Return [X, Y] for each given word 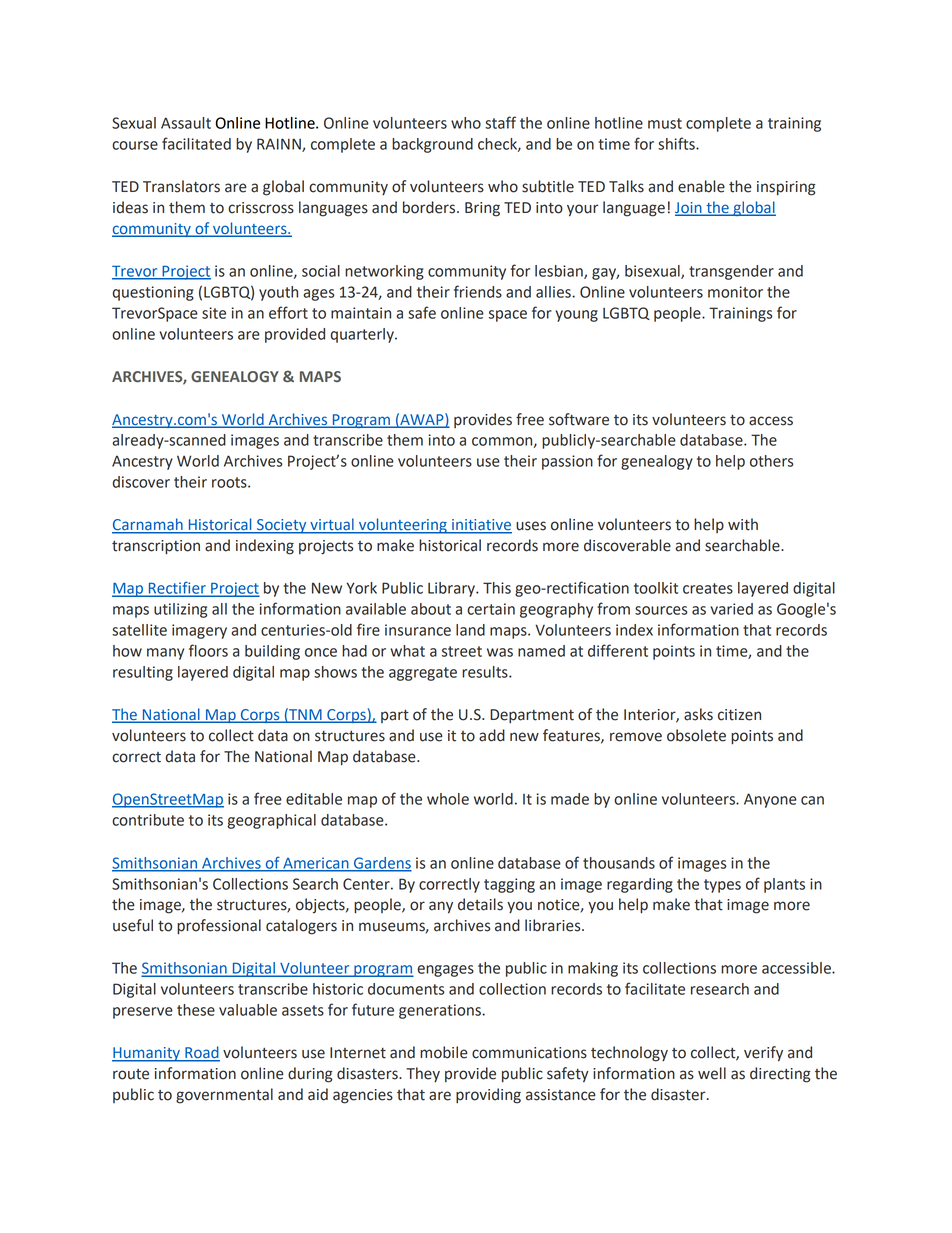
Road [201, 1053]
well [712, 1073]
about [431, 609]
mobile [444, 1052]
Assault [186, 123]
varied [732, 609]
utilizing [180, 610]
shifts [677, 143]
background [432, 145]
